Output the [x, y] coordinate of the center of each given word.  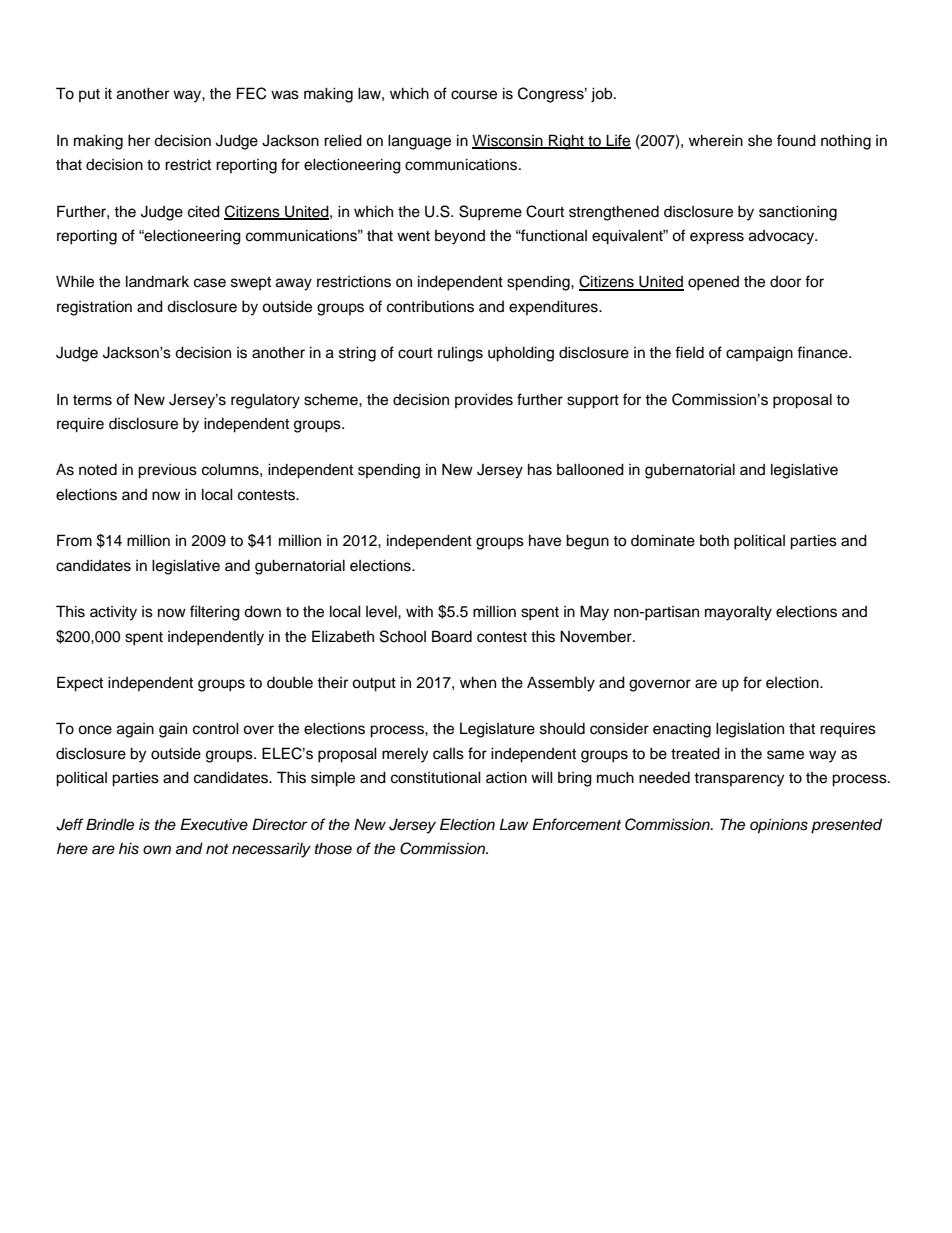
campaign [759, 354]
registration [94, 308]
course [474, 95]
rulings [460, 354]
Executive [214, 824]
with [419, 611]
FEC [251, 93]
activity [113, 613]
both [714, 540]
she [760, 141]
